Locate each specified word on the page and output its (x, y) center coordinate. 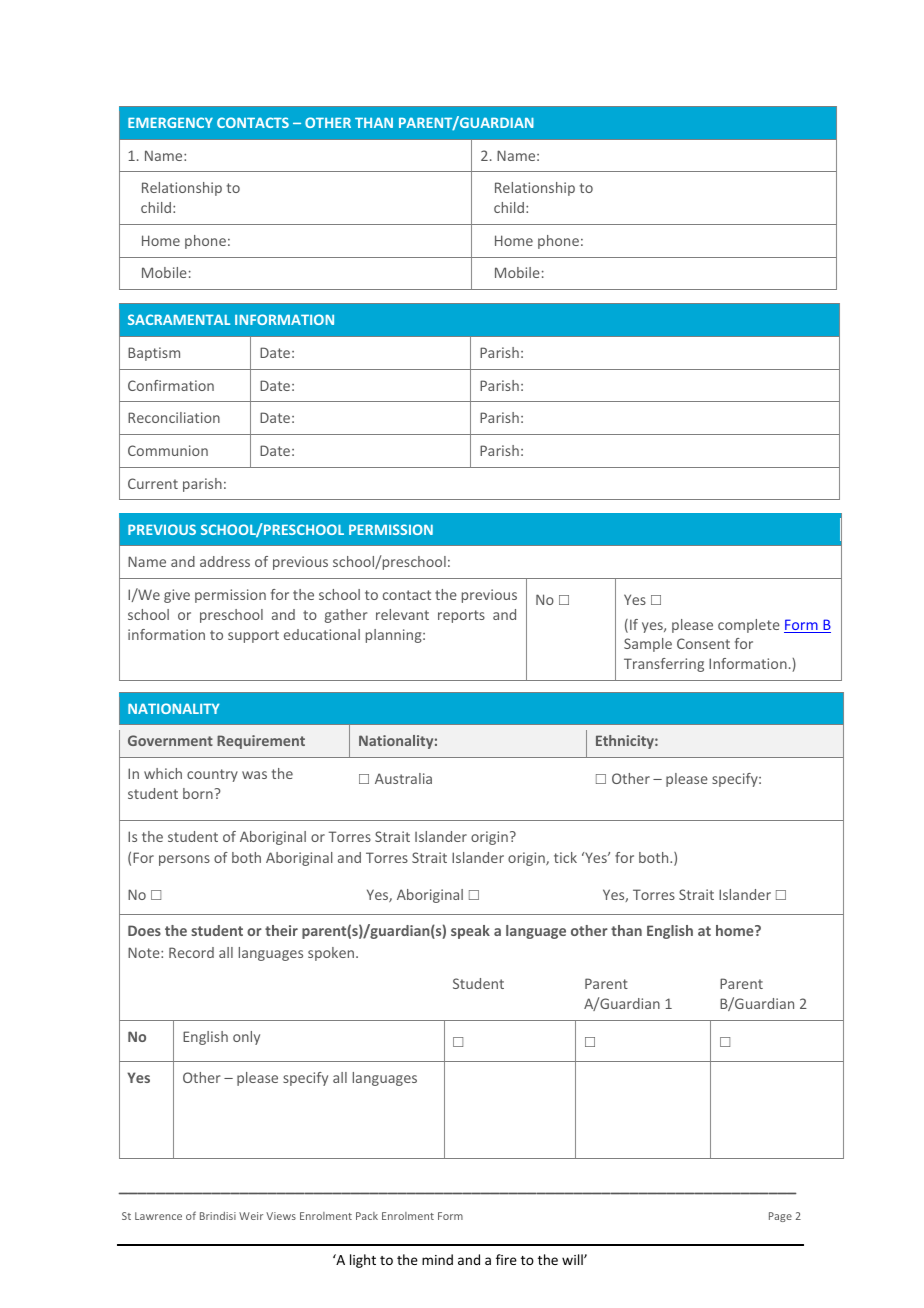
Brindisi (218, 1216)
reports (461, 616)
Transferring (664, 665)
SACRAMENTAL (179, 319)
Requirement (261, 742)
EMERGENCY (170, 122)
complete (749, 626)
